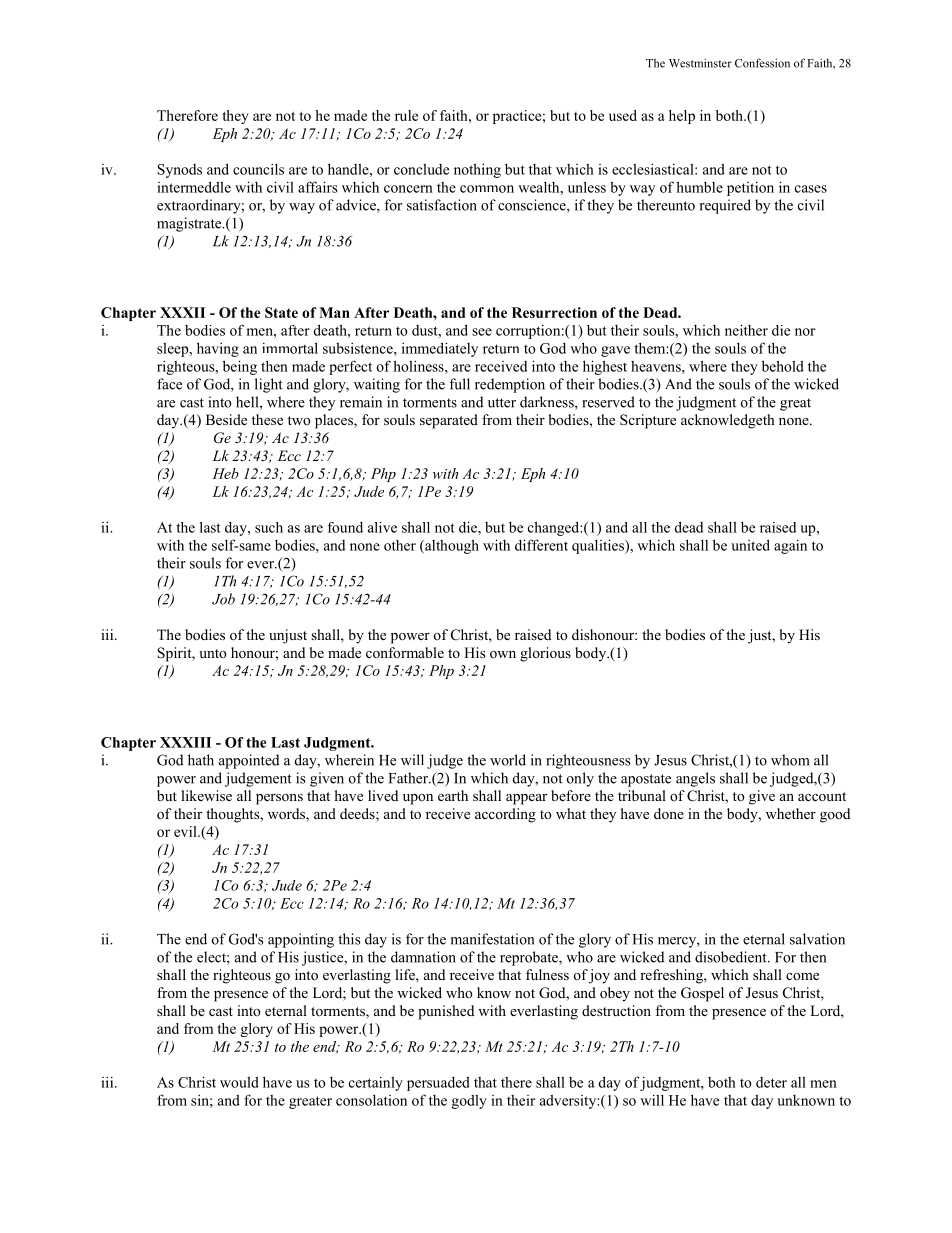 This document has height=1233, width=952. What do you see at coordinates (783, 366) in the document?
I see `behold` at bounding box center [783, 366].
